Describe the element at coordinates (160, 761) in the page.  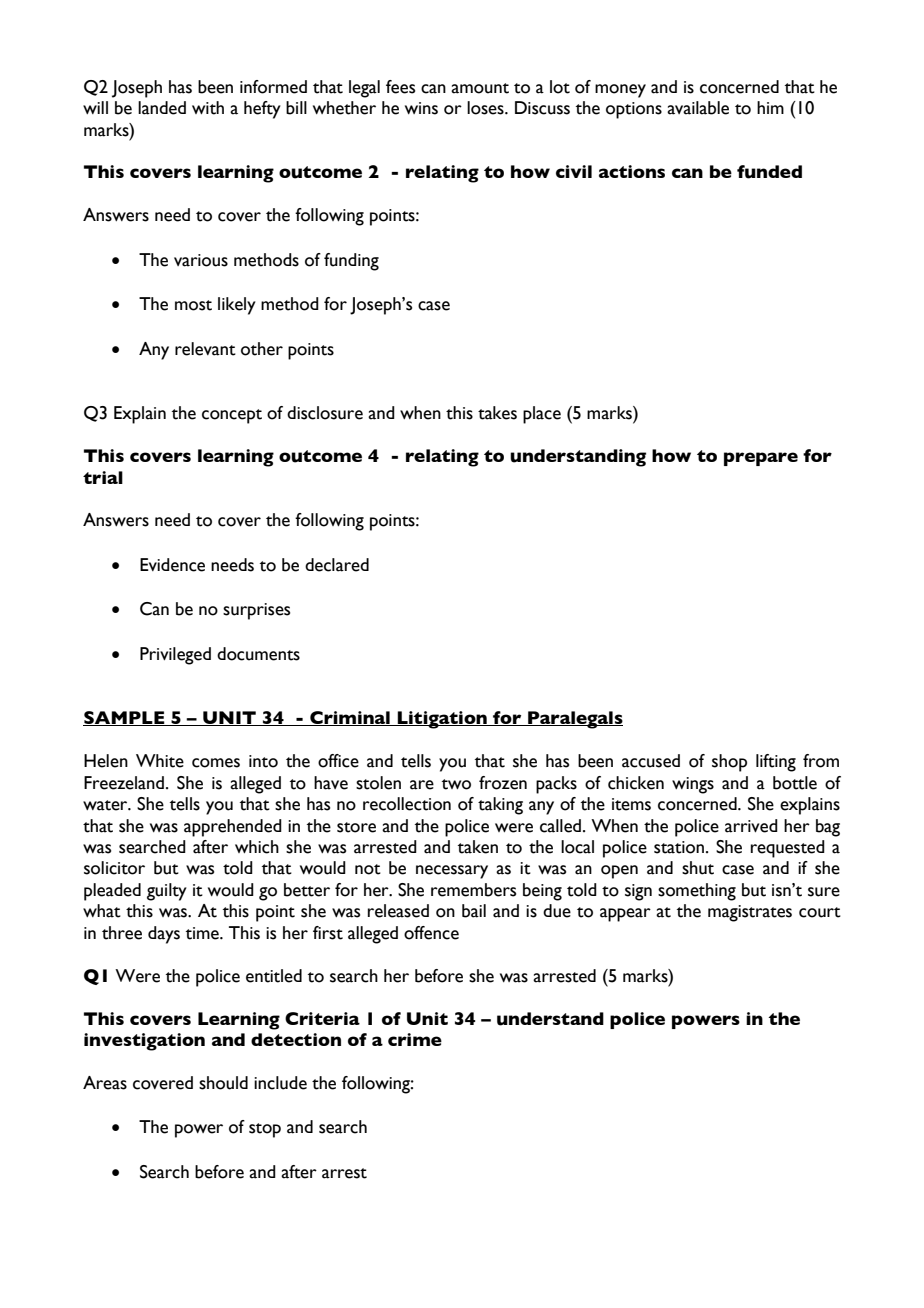
I see `White` at that location.
